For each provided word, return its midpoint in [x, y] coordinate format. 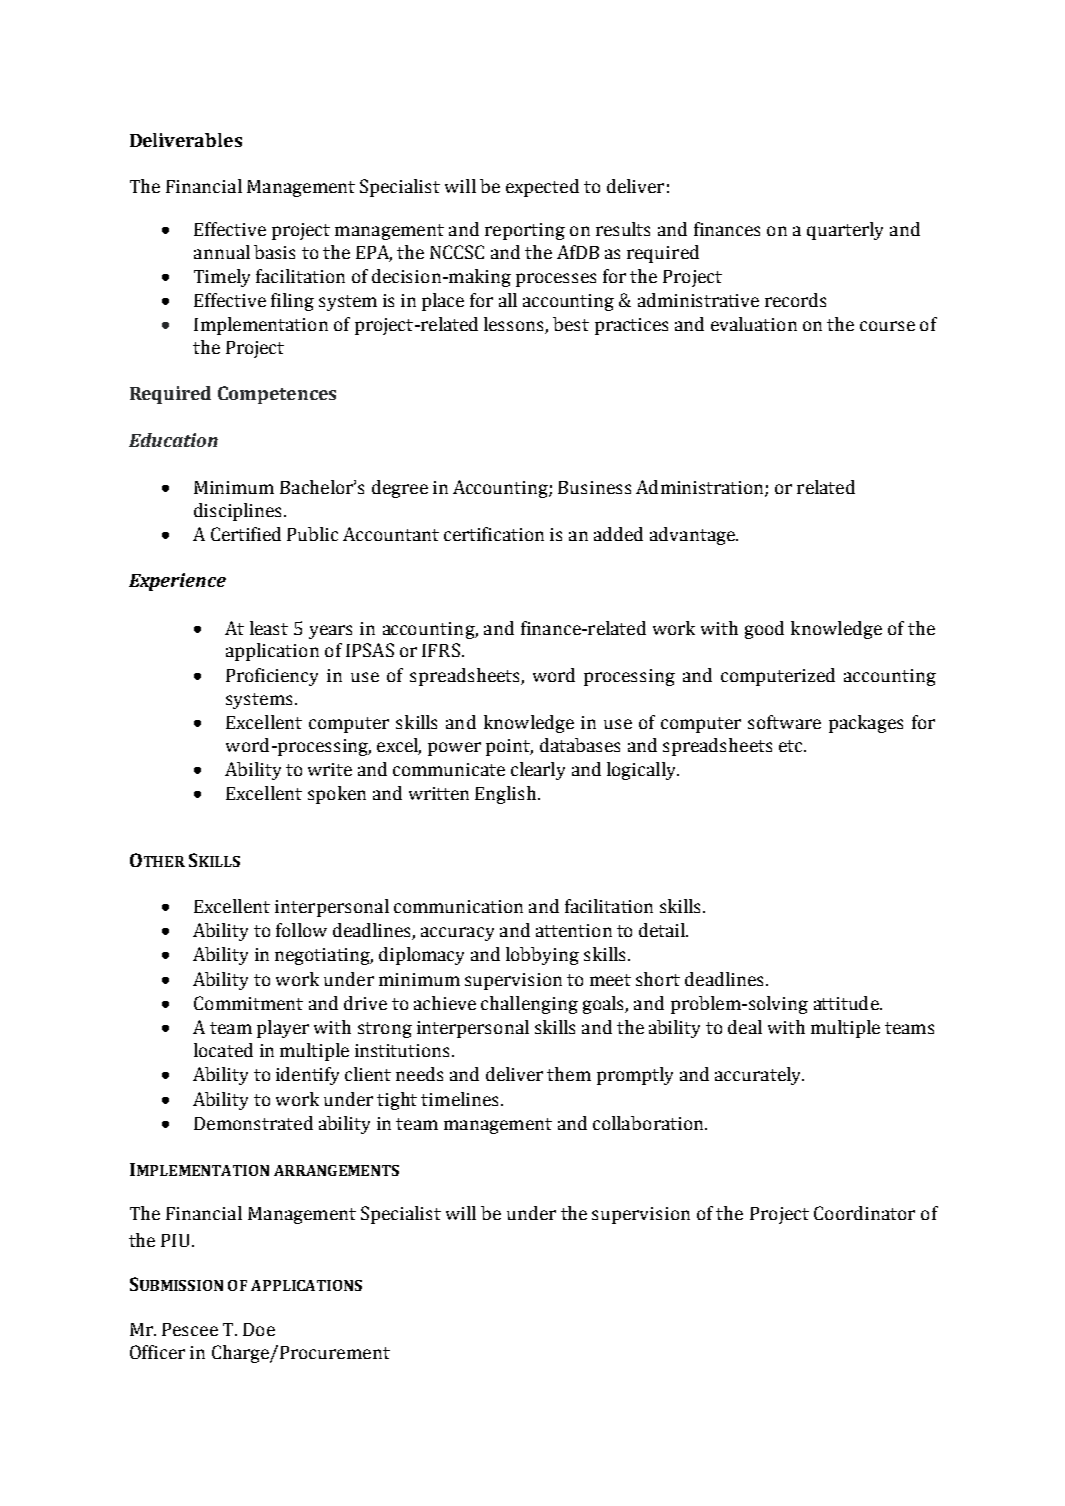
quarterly [845, 231]
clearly [538, 771]
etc [792, 746]
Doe [259, 1329]
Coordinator [864, 1213]
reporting [525, 231]
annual [222, 252]
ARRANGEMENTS [336, 1170]
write [330, 769]
